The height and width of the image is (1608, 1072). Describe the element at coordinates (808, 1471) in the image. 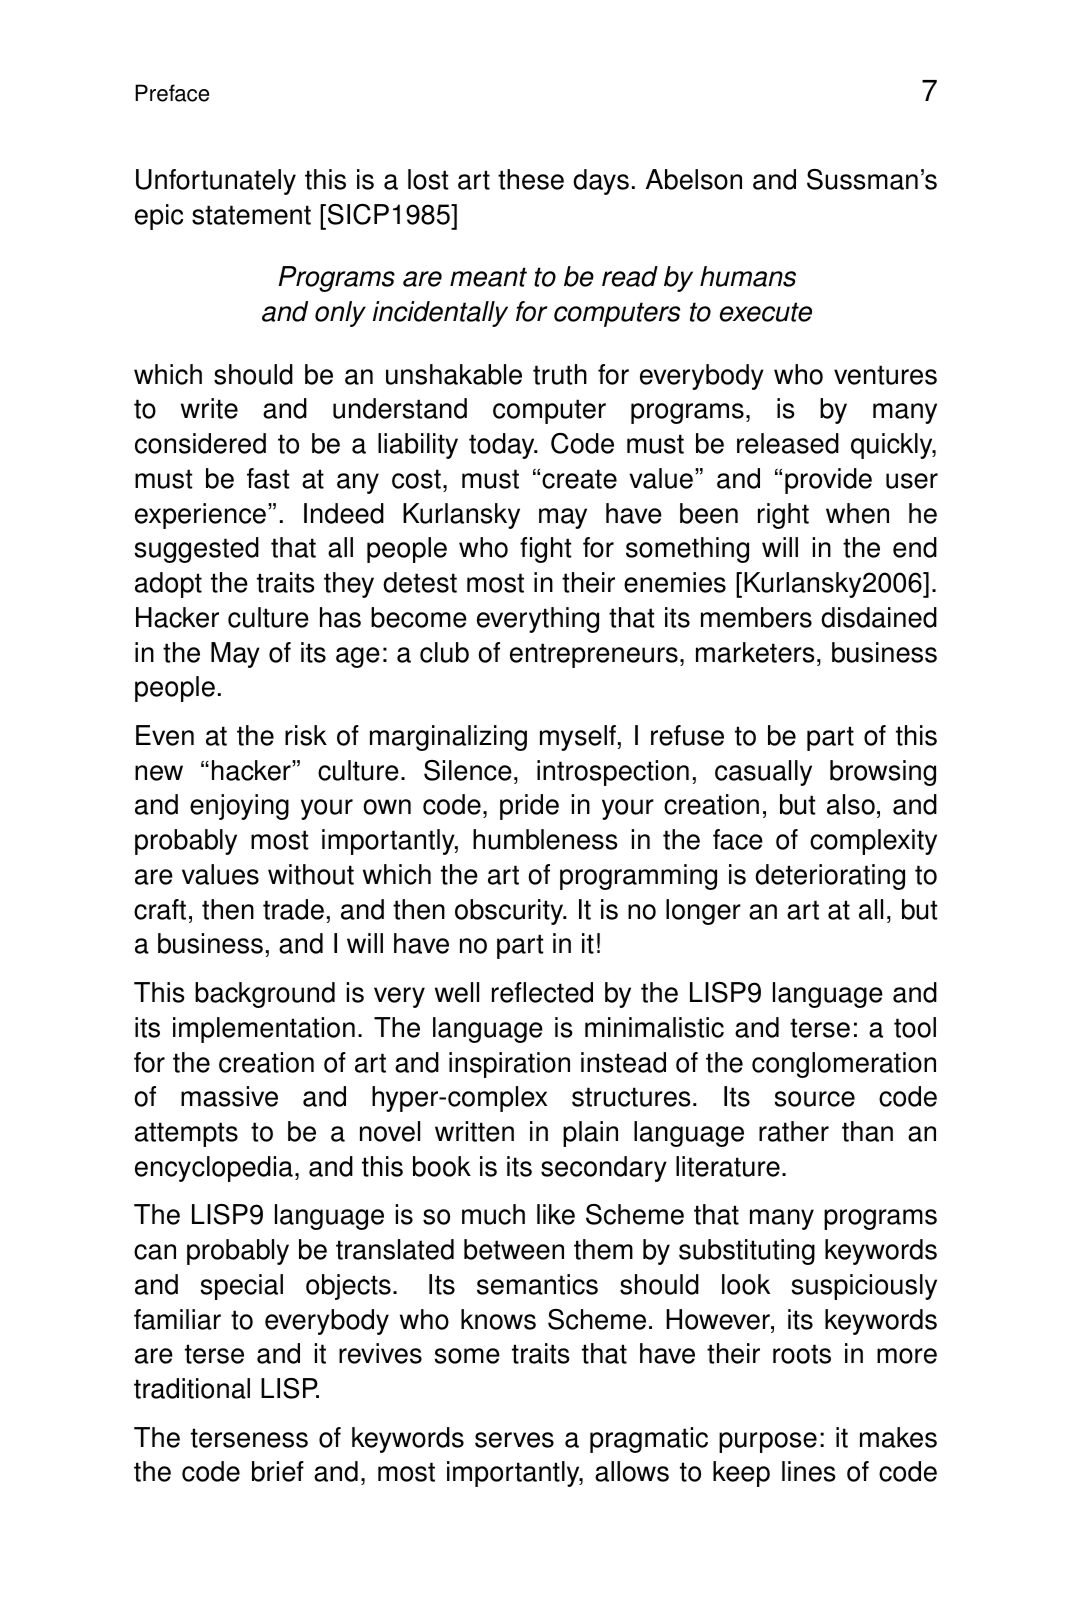

I see `lines` at that location.
